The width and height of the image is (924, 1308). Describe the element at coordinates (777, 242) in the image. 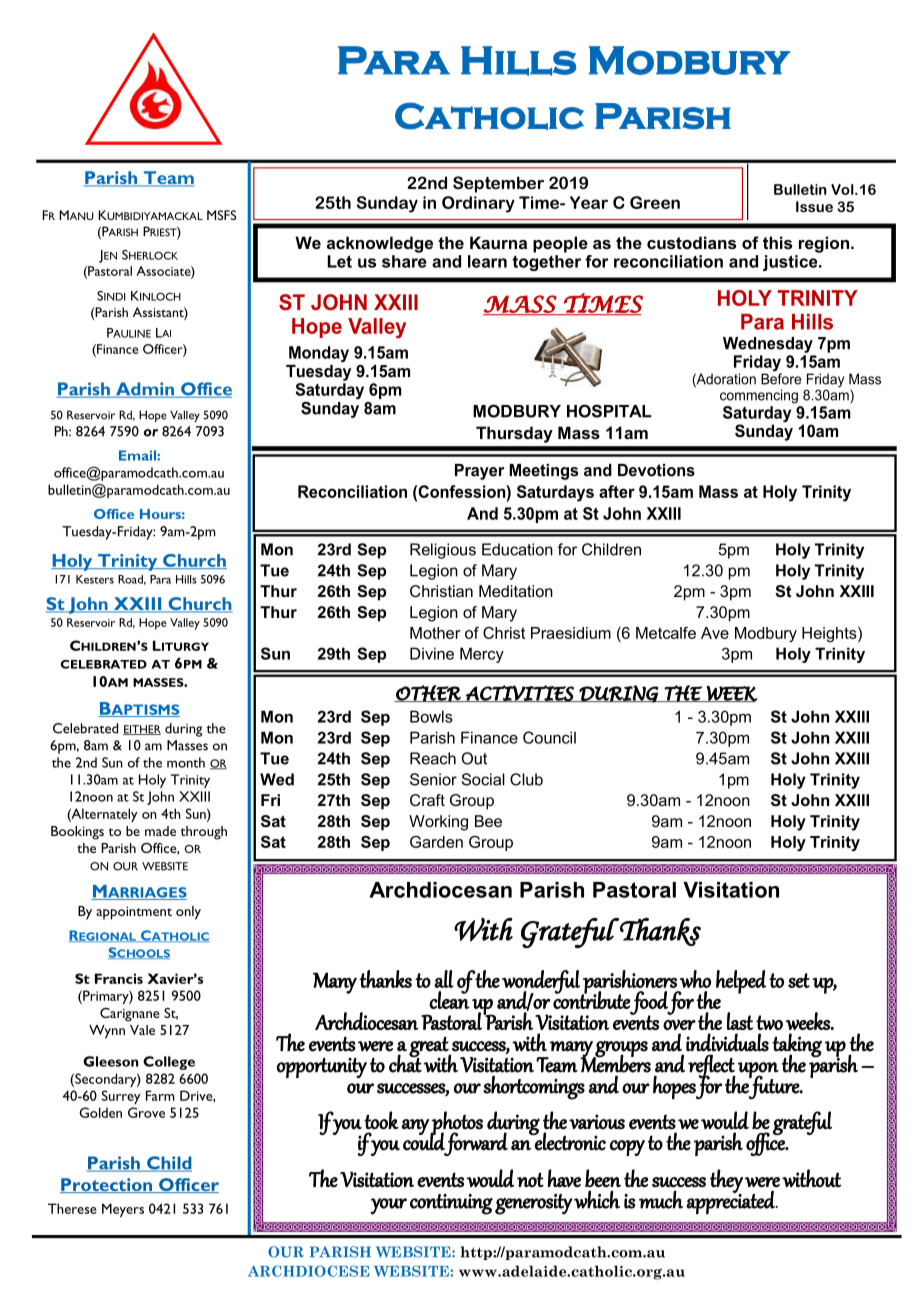

I see `this` at that location.
